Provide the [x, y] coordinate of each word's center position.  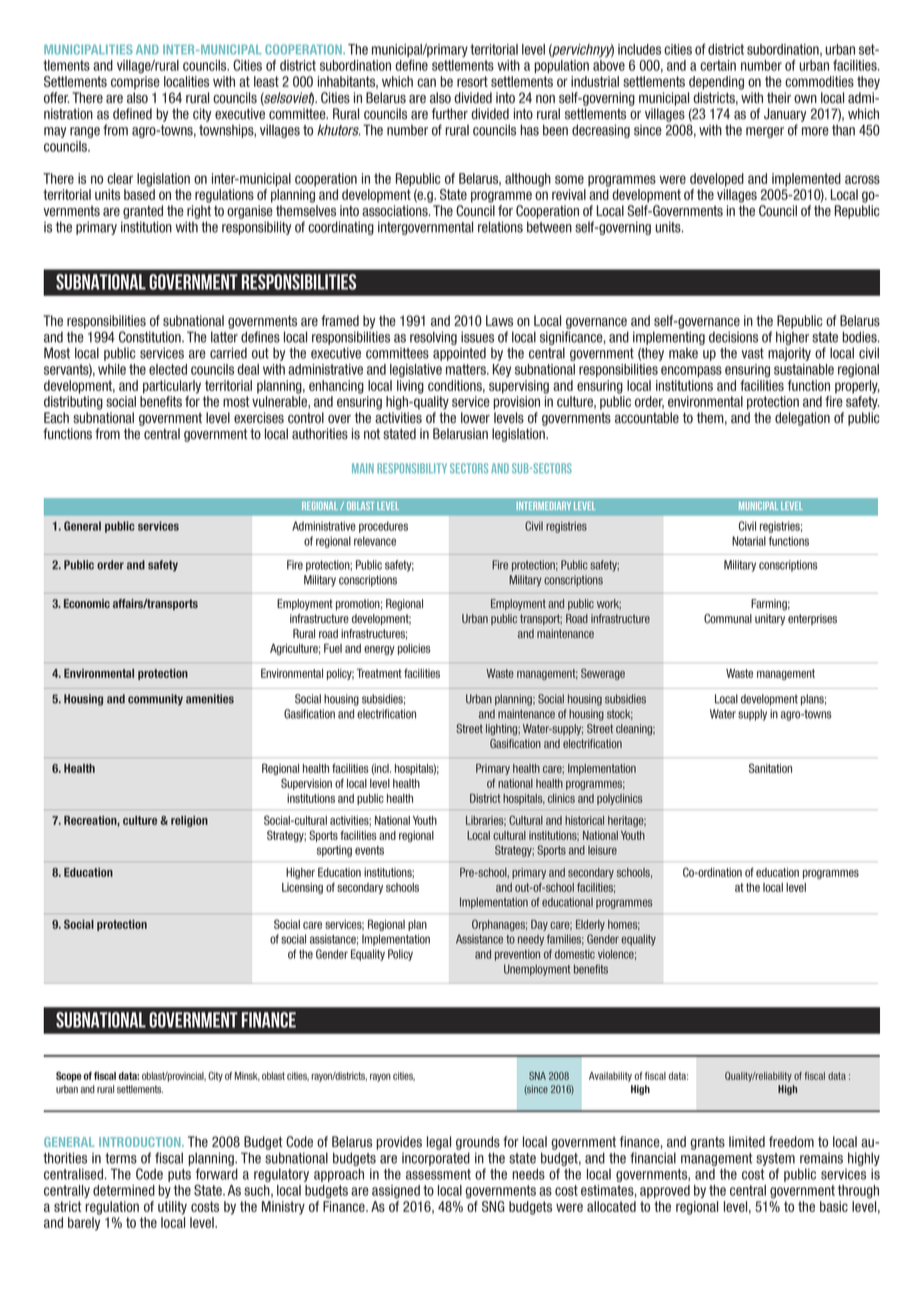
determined [124, 1190]
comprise [135, 83]
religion [189, 821]
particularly [172, 387]
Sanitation [770, 768]
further [450, 114]
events [369, 850]
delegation [802, 419]
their [779, 98]
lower [475, 418]
